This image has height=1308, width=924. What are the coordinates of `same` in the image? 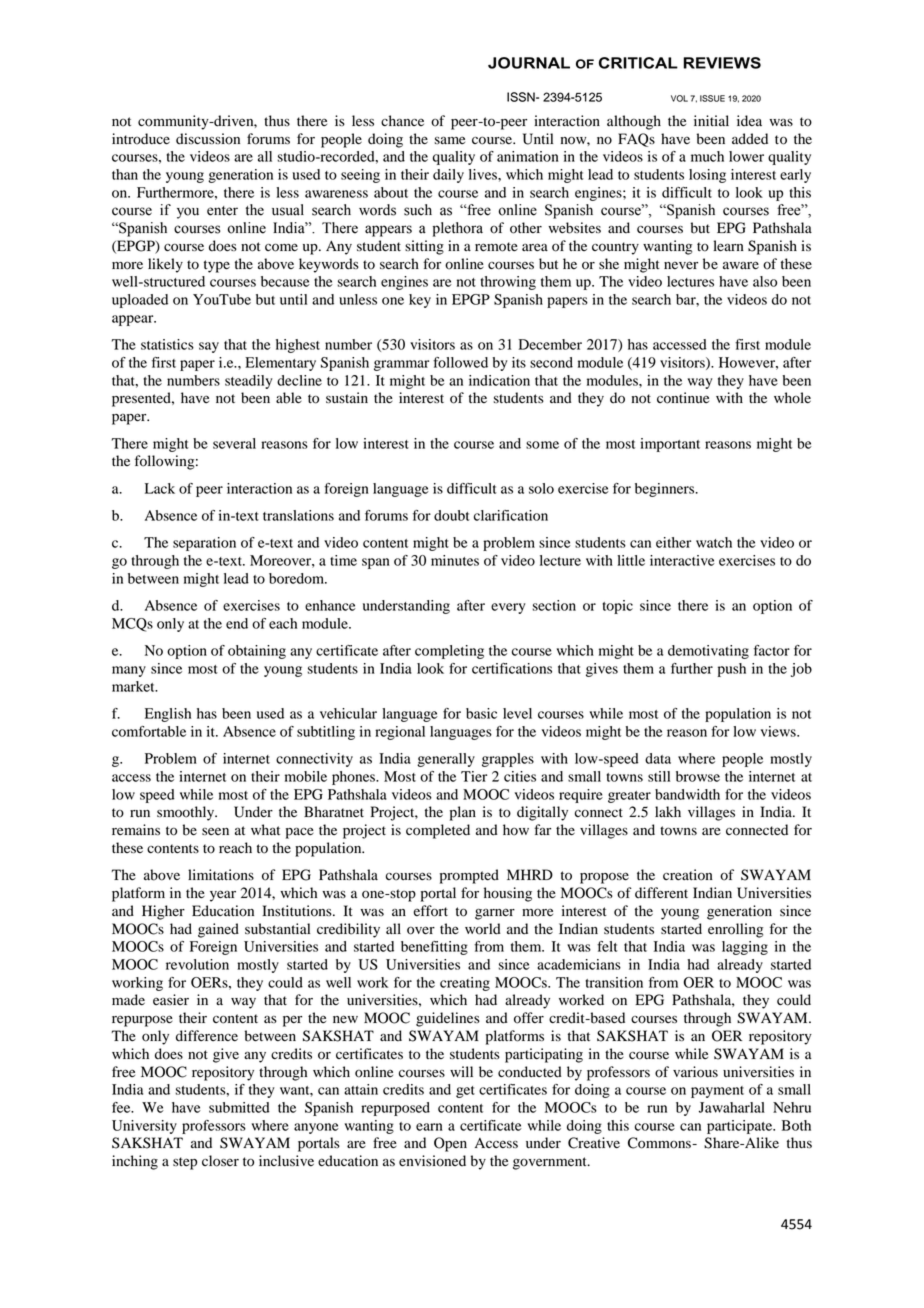 It's located at (449, 140).
